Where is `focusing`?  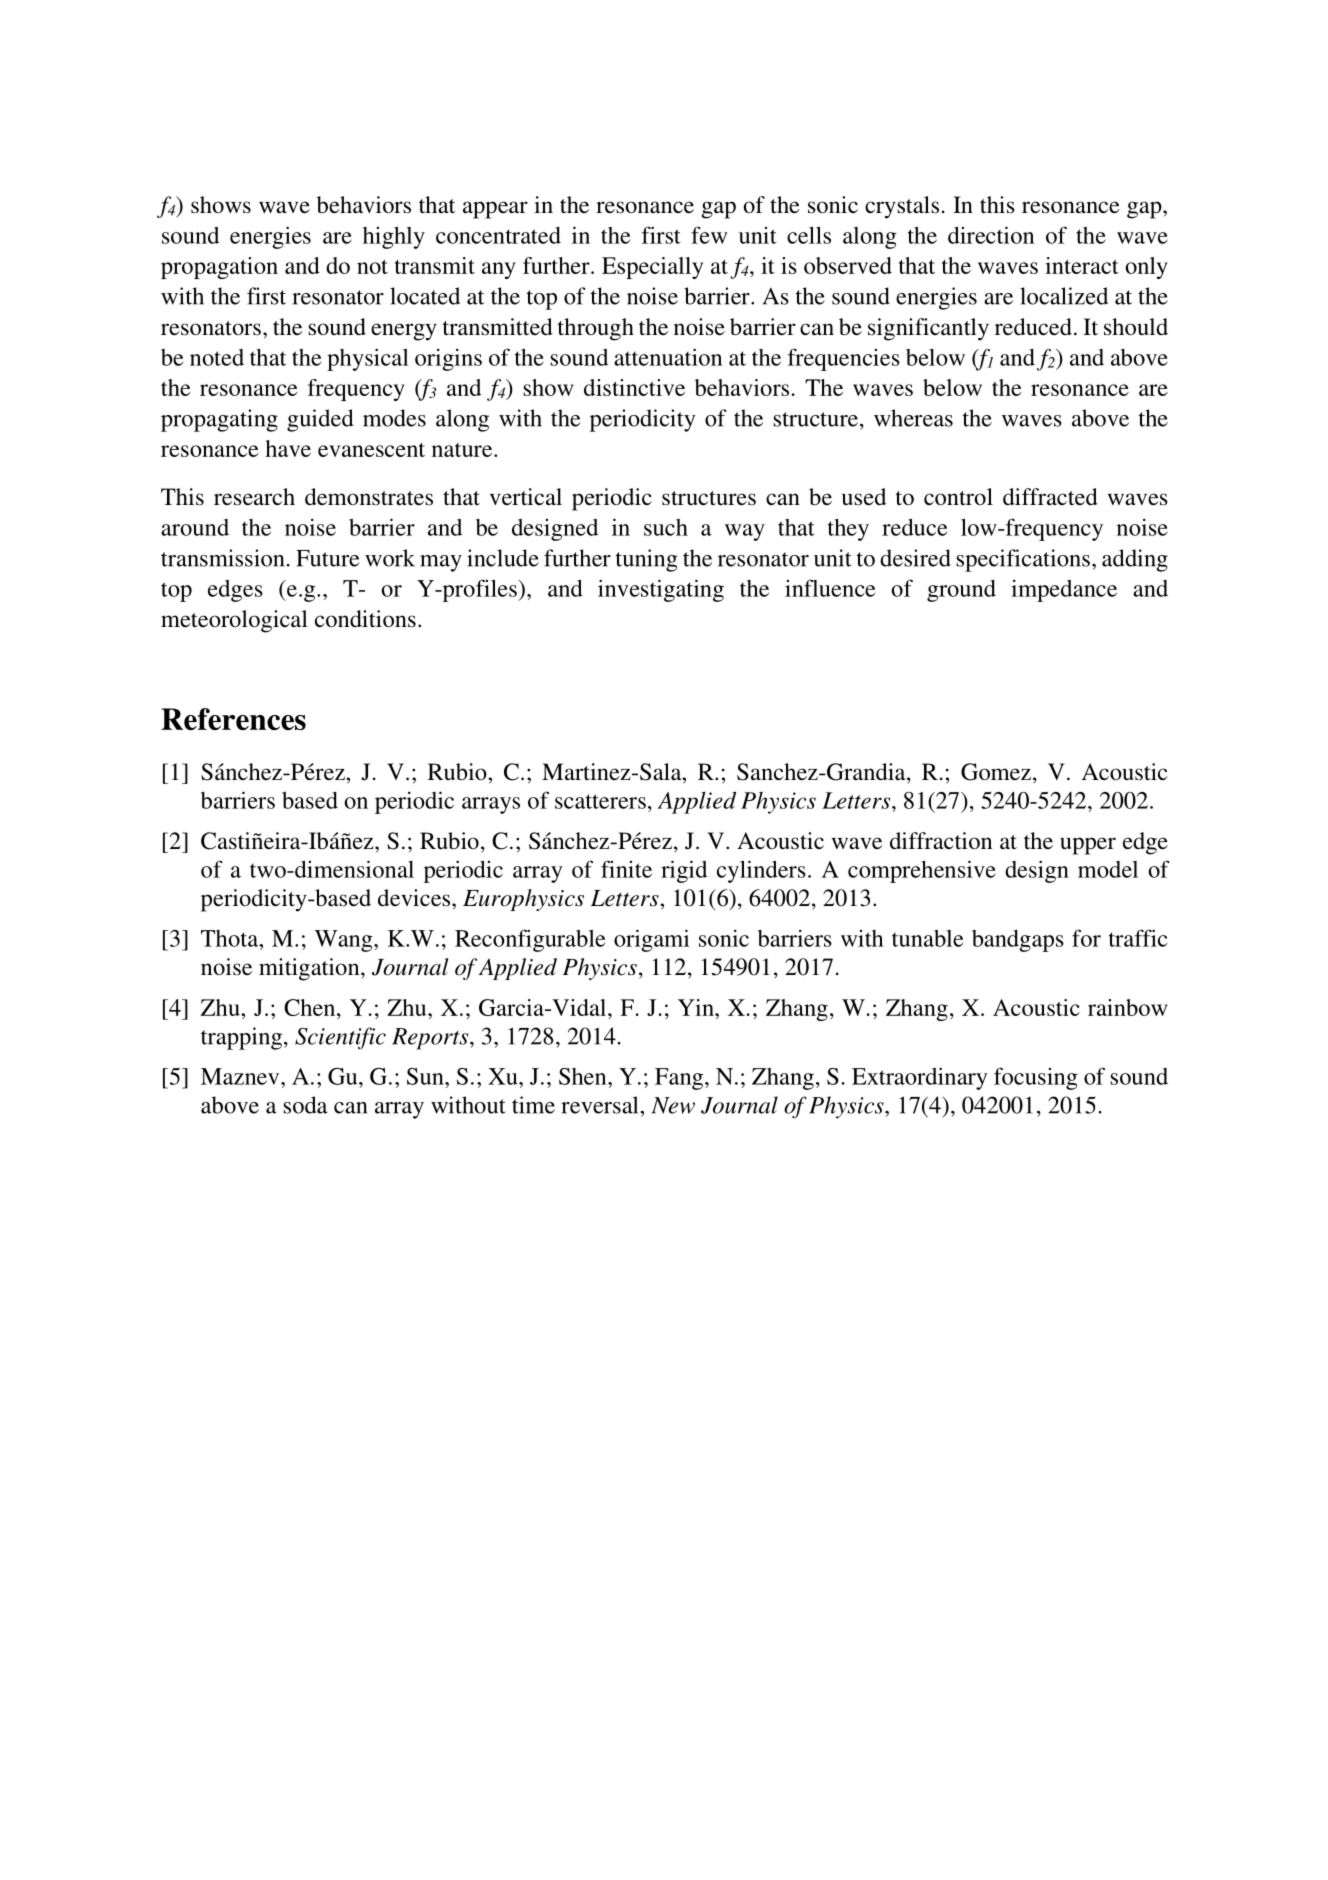 focusing is located at coordinates (1036, 1078).
